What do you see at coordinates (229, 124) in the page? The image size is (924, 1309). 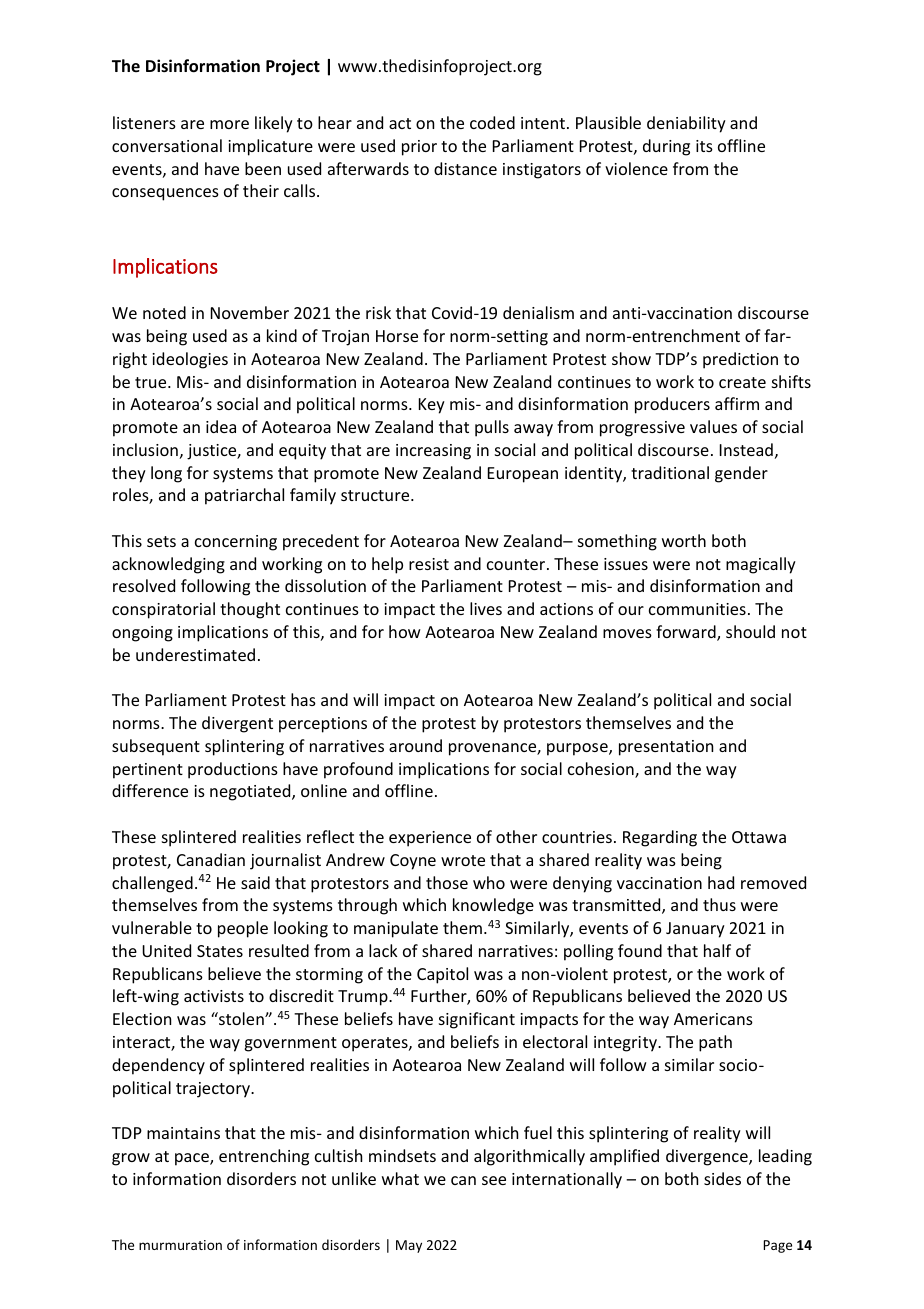 I see `more` at bounding box center [229, 124].
